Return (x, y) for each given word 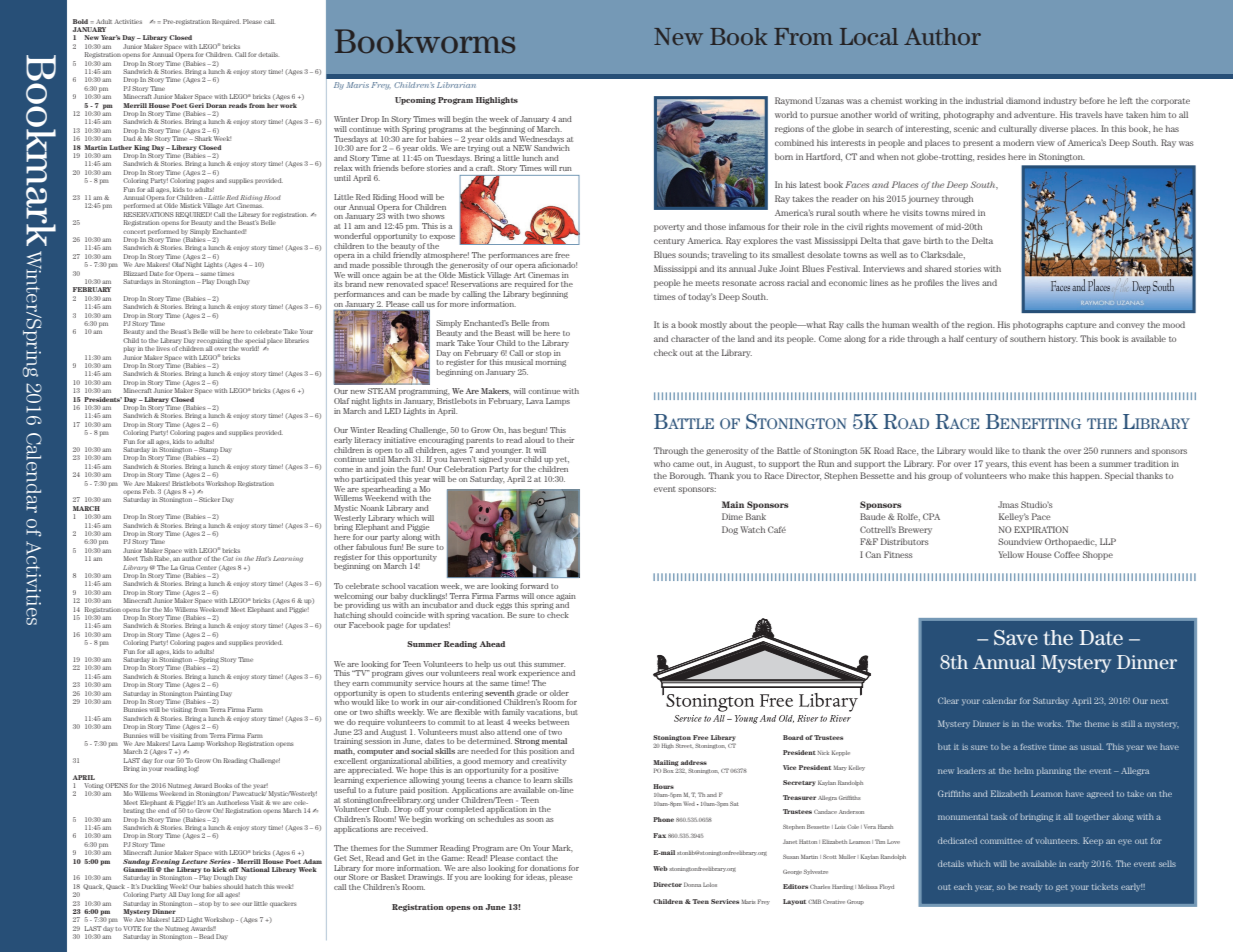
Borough (688, 476)
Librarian (456, 85)
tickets (1105, 886)
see (235, 904)
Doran (216, 105)
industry (1060, 101)
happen (1086, 476)
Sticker (209, 499)
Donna (692, 884)
